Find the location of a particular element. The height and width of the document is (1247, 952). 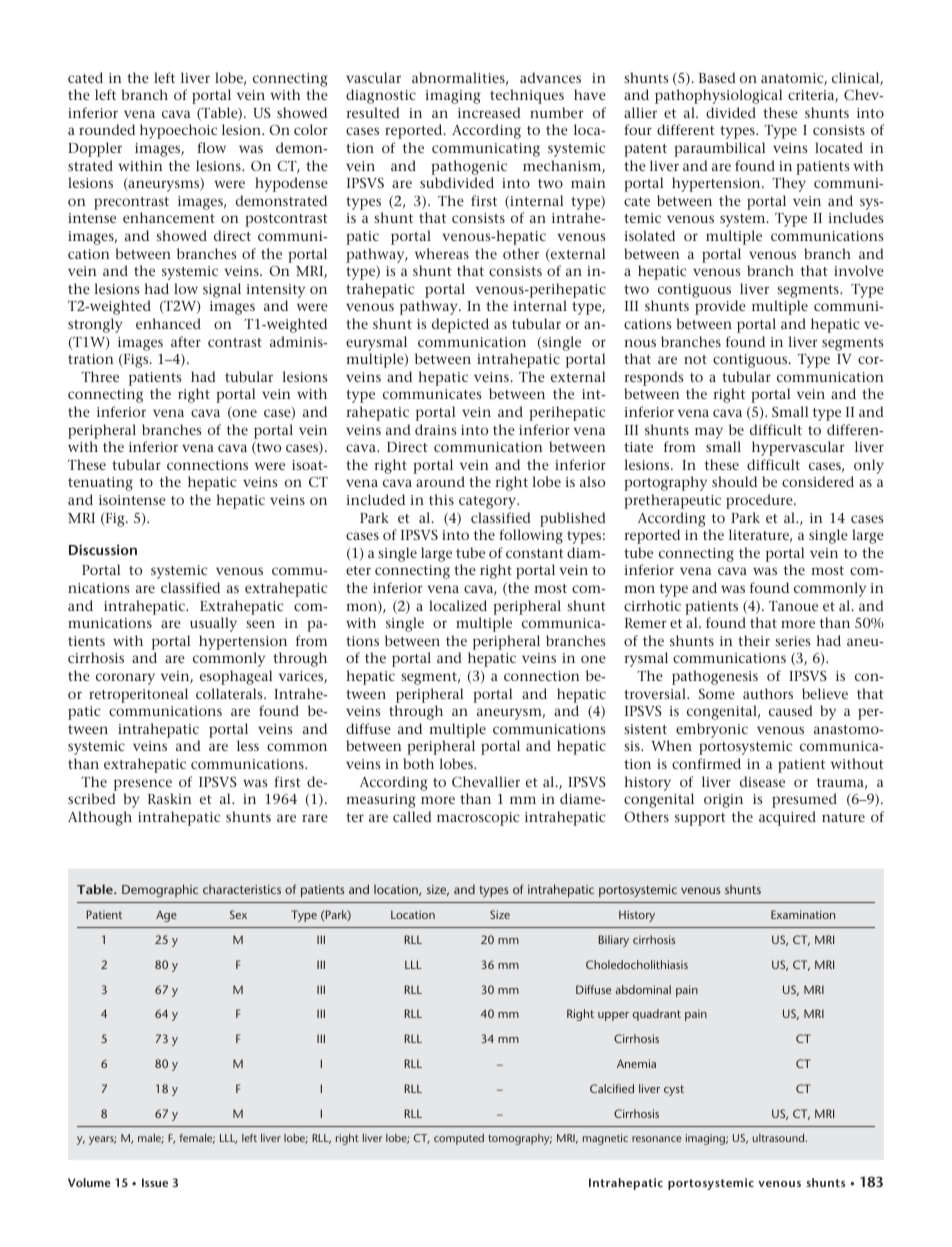

computed is located at coordinates (459, 1139).
